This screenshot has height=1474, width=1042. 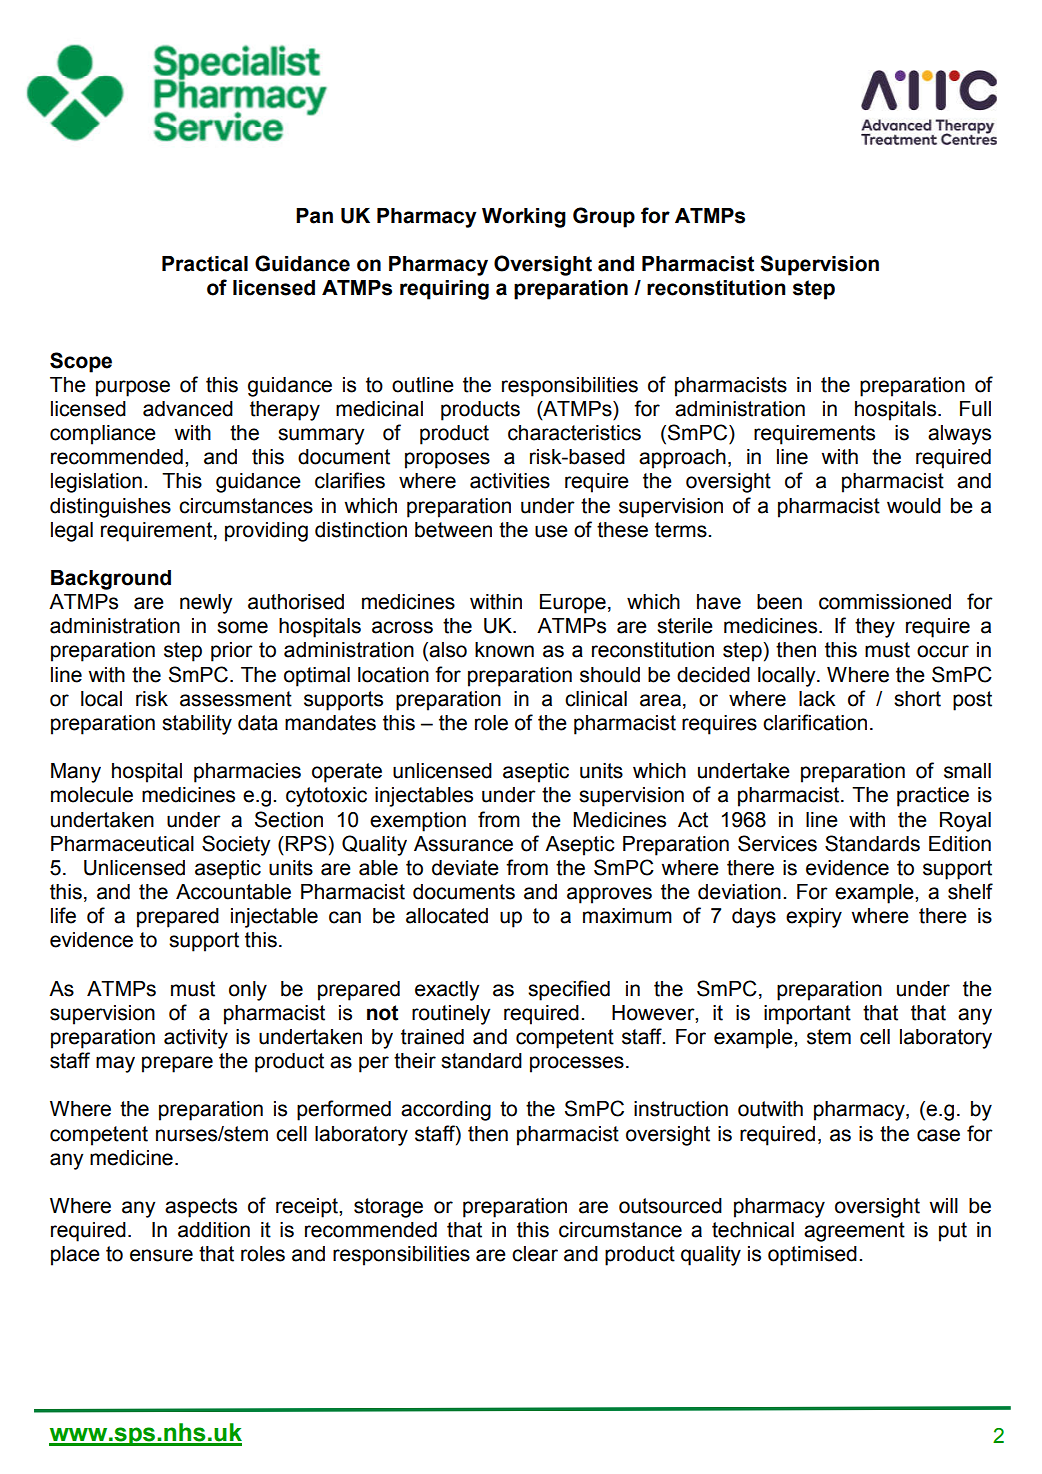 I want to click on Group, so click(x=604, y=217).
